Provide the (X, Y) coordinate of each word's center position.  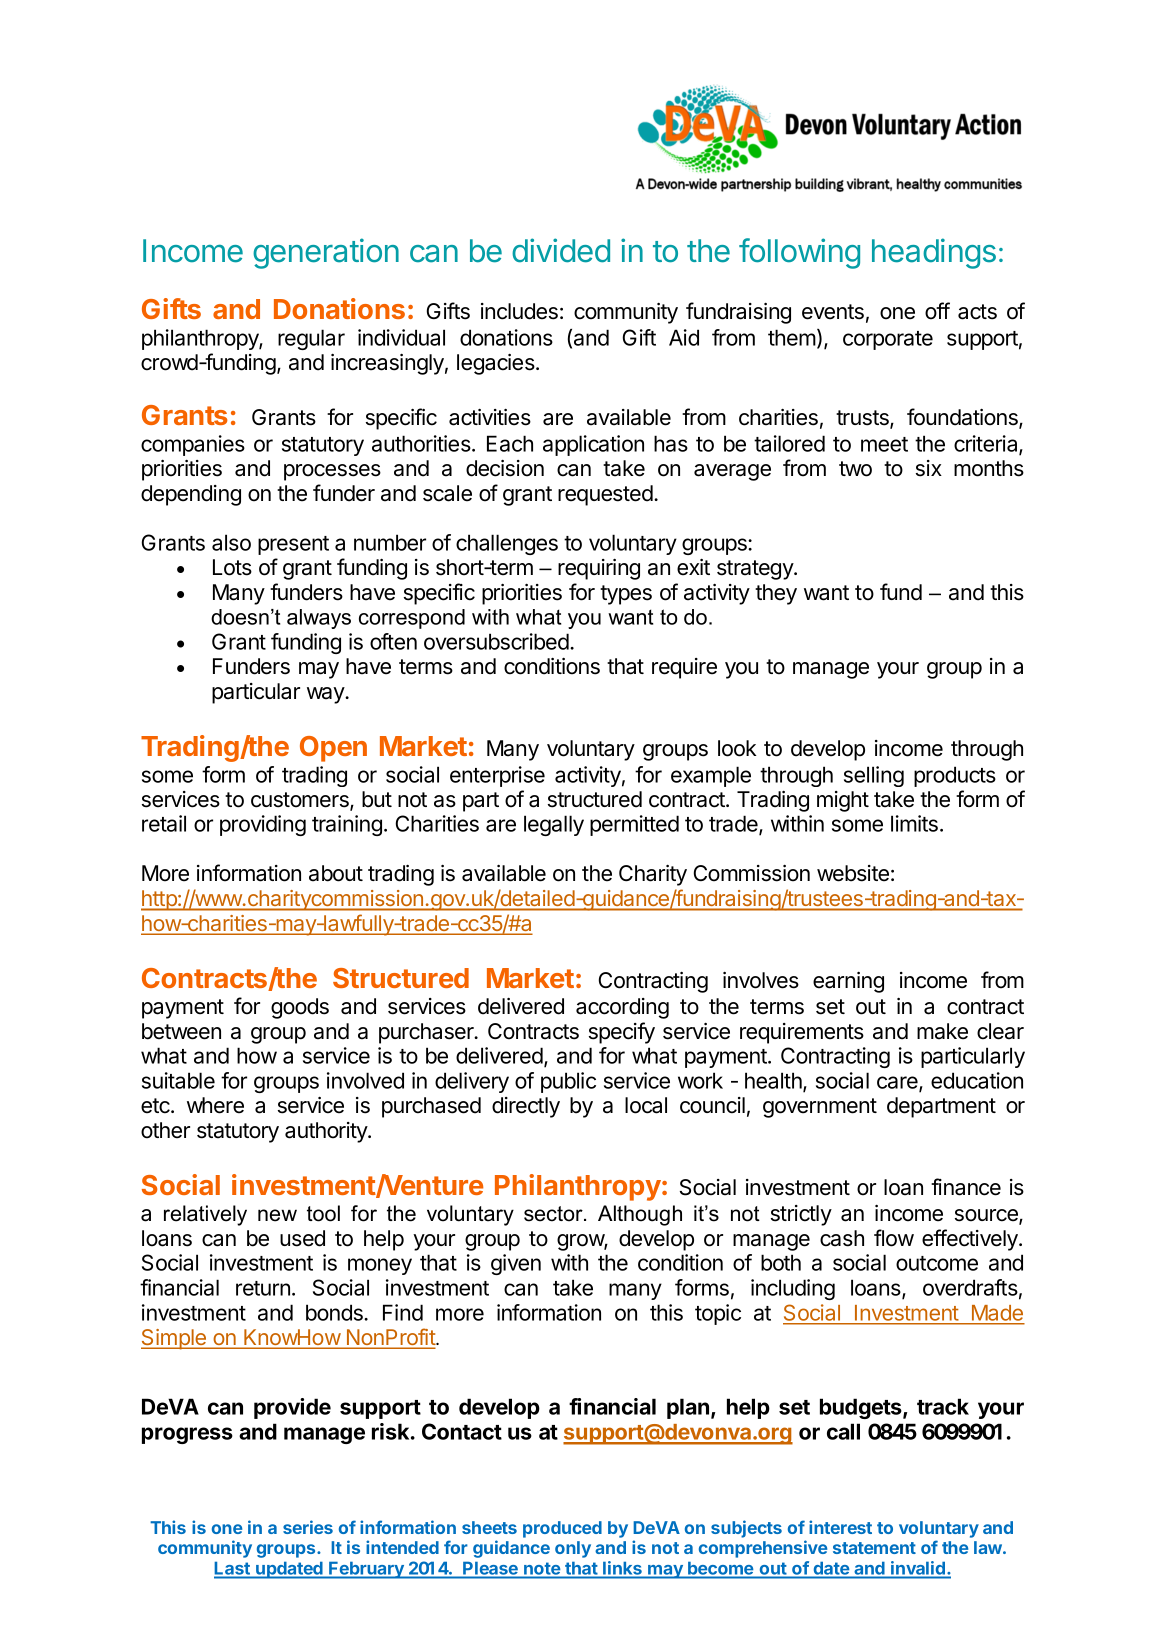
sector (554, 1214)
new (277, 1215)
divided (561, 250)
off (937, 311)
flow (894, 1238)
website (853, 873)
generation (326, 253)
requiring (599, 569)
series (308, 1527)
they (776, 594)
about (336, 873)
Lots (232, 567)
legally (554, 825)
